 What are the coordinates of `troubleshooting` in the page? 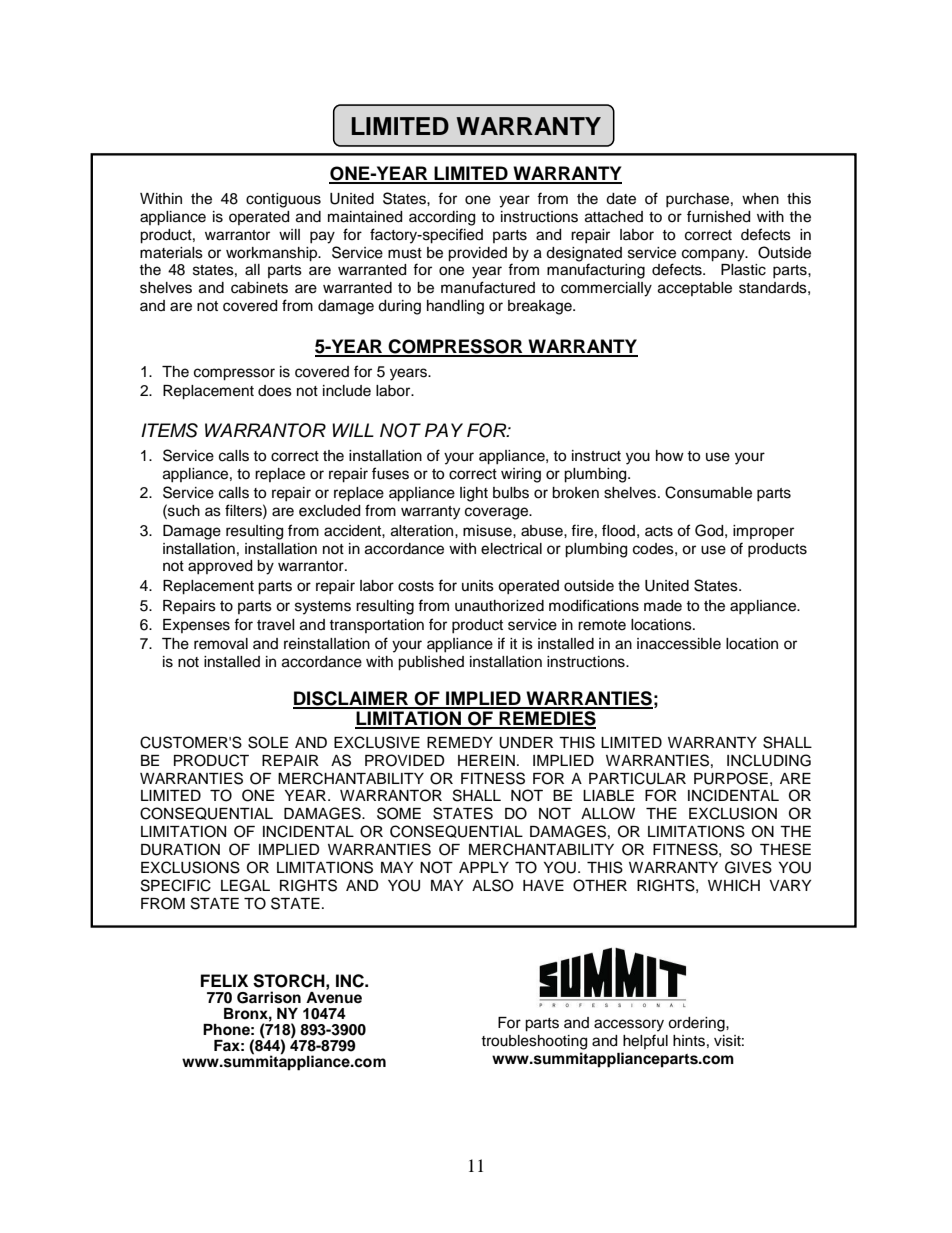 It's located at (534, 1042).
